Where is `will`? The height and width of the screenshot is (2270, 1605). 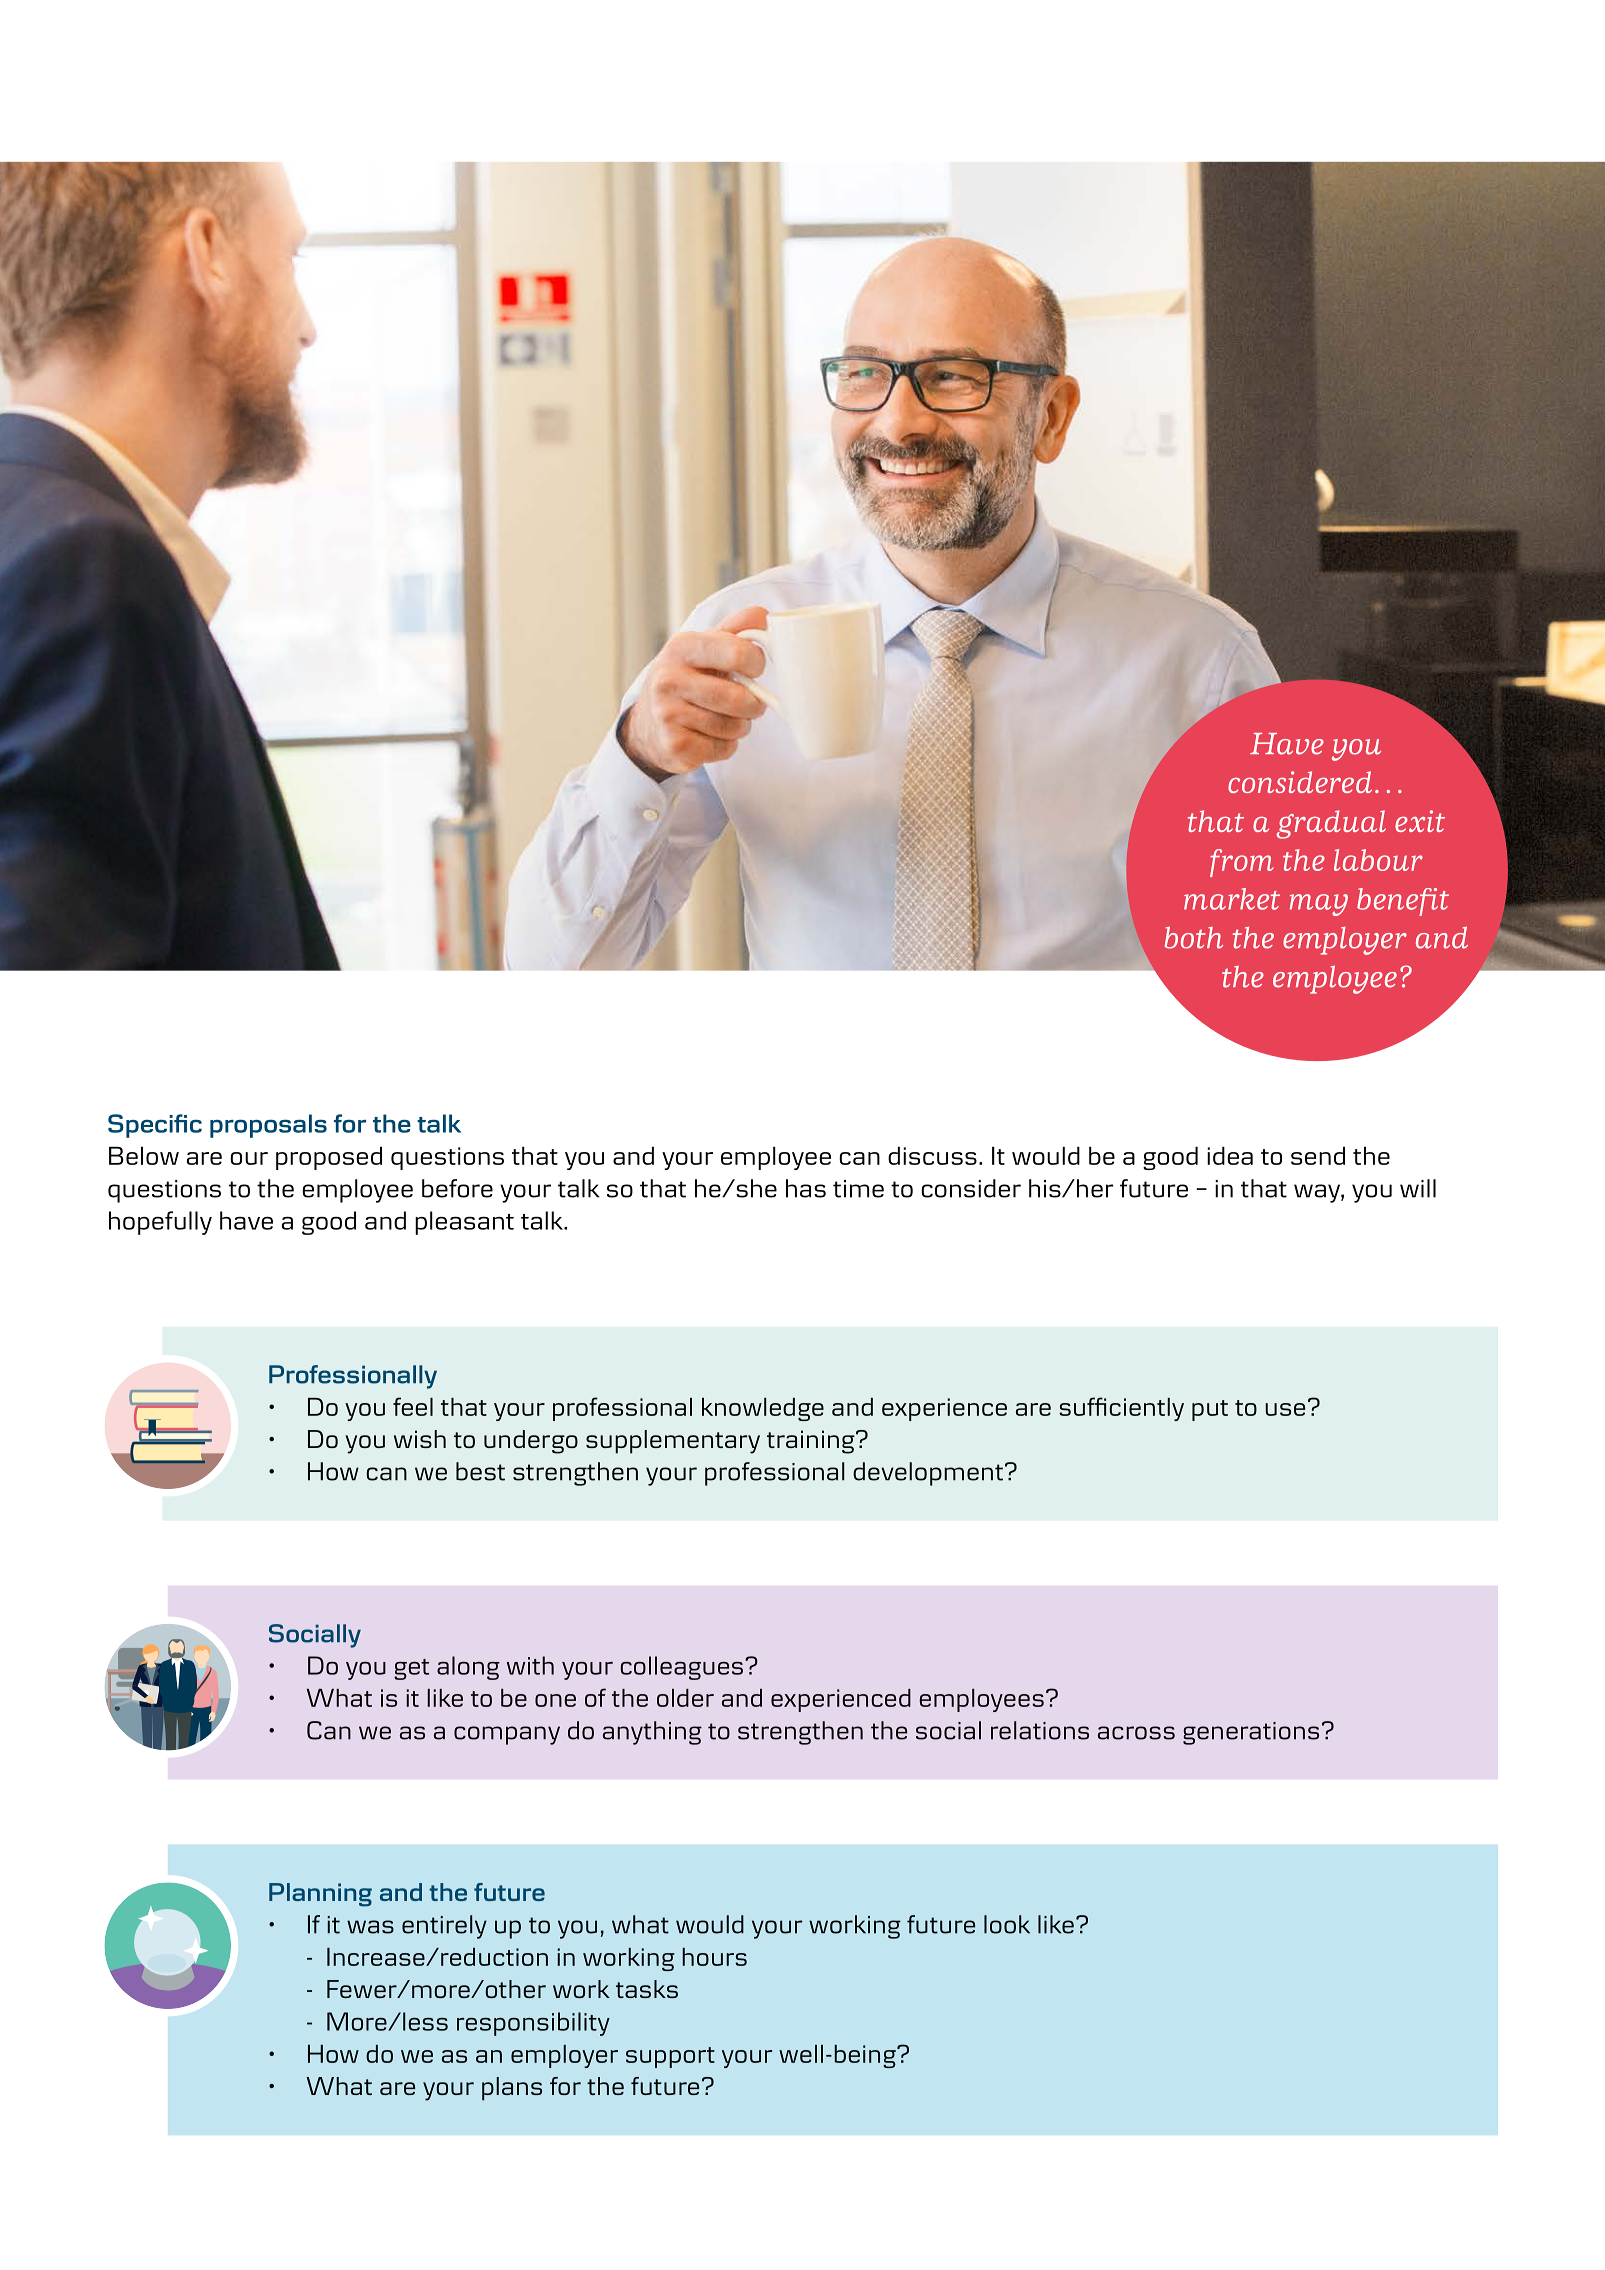
will is located at coordinates (1418, 1188).
